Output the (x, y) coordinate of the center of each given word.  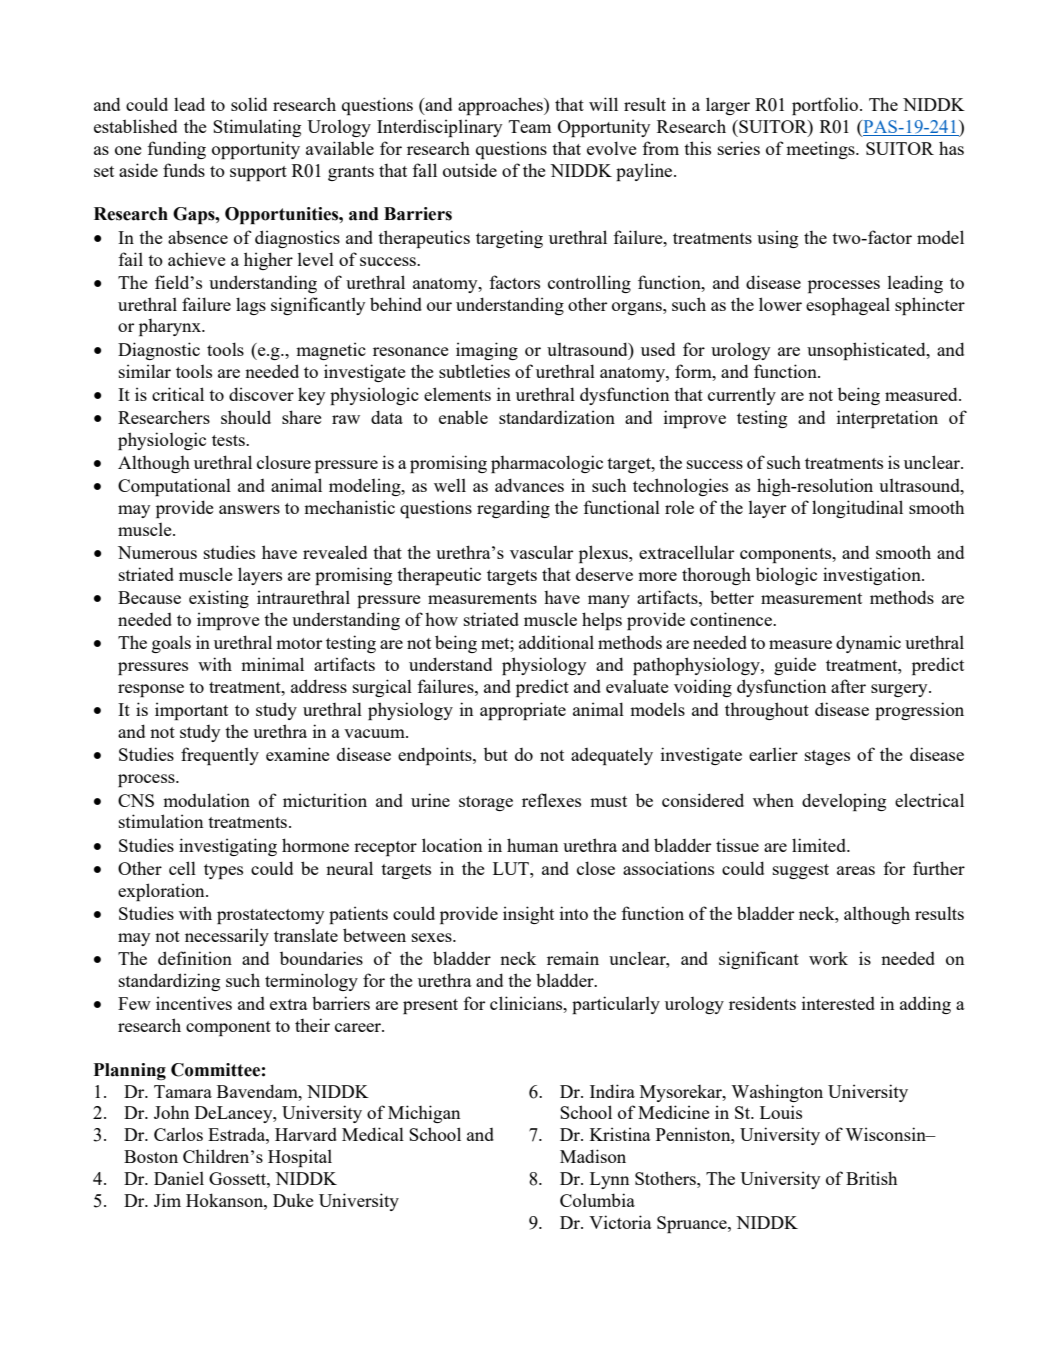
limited (820, 845)
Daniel (179, 1178)
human (532, 845)
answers (249, 509)
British (871, 1178)
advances (529, 485)
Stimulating (257, 128)
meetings (821, 150)
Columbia (597, 1200)
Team (530, 126)
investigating (228, 847)
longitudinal (857, 509)
